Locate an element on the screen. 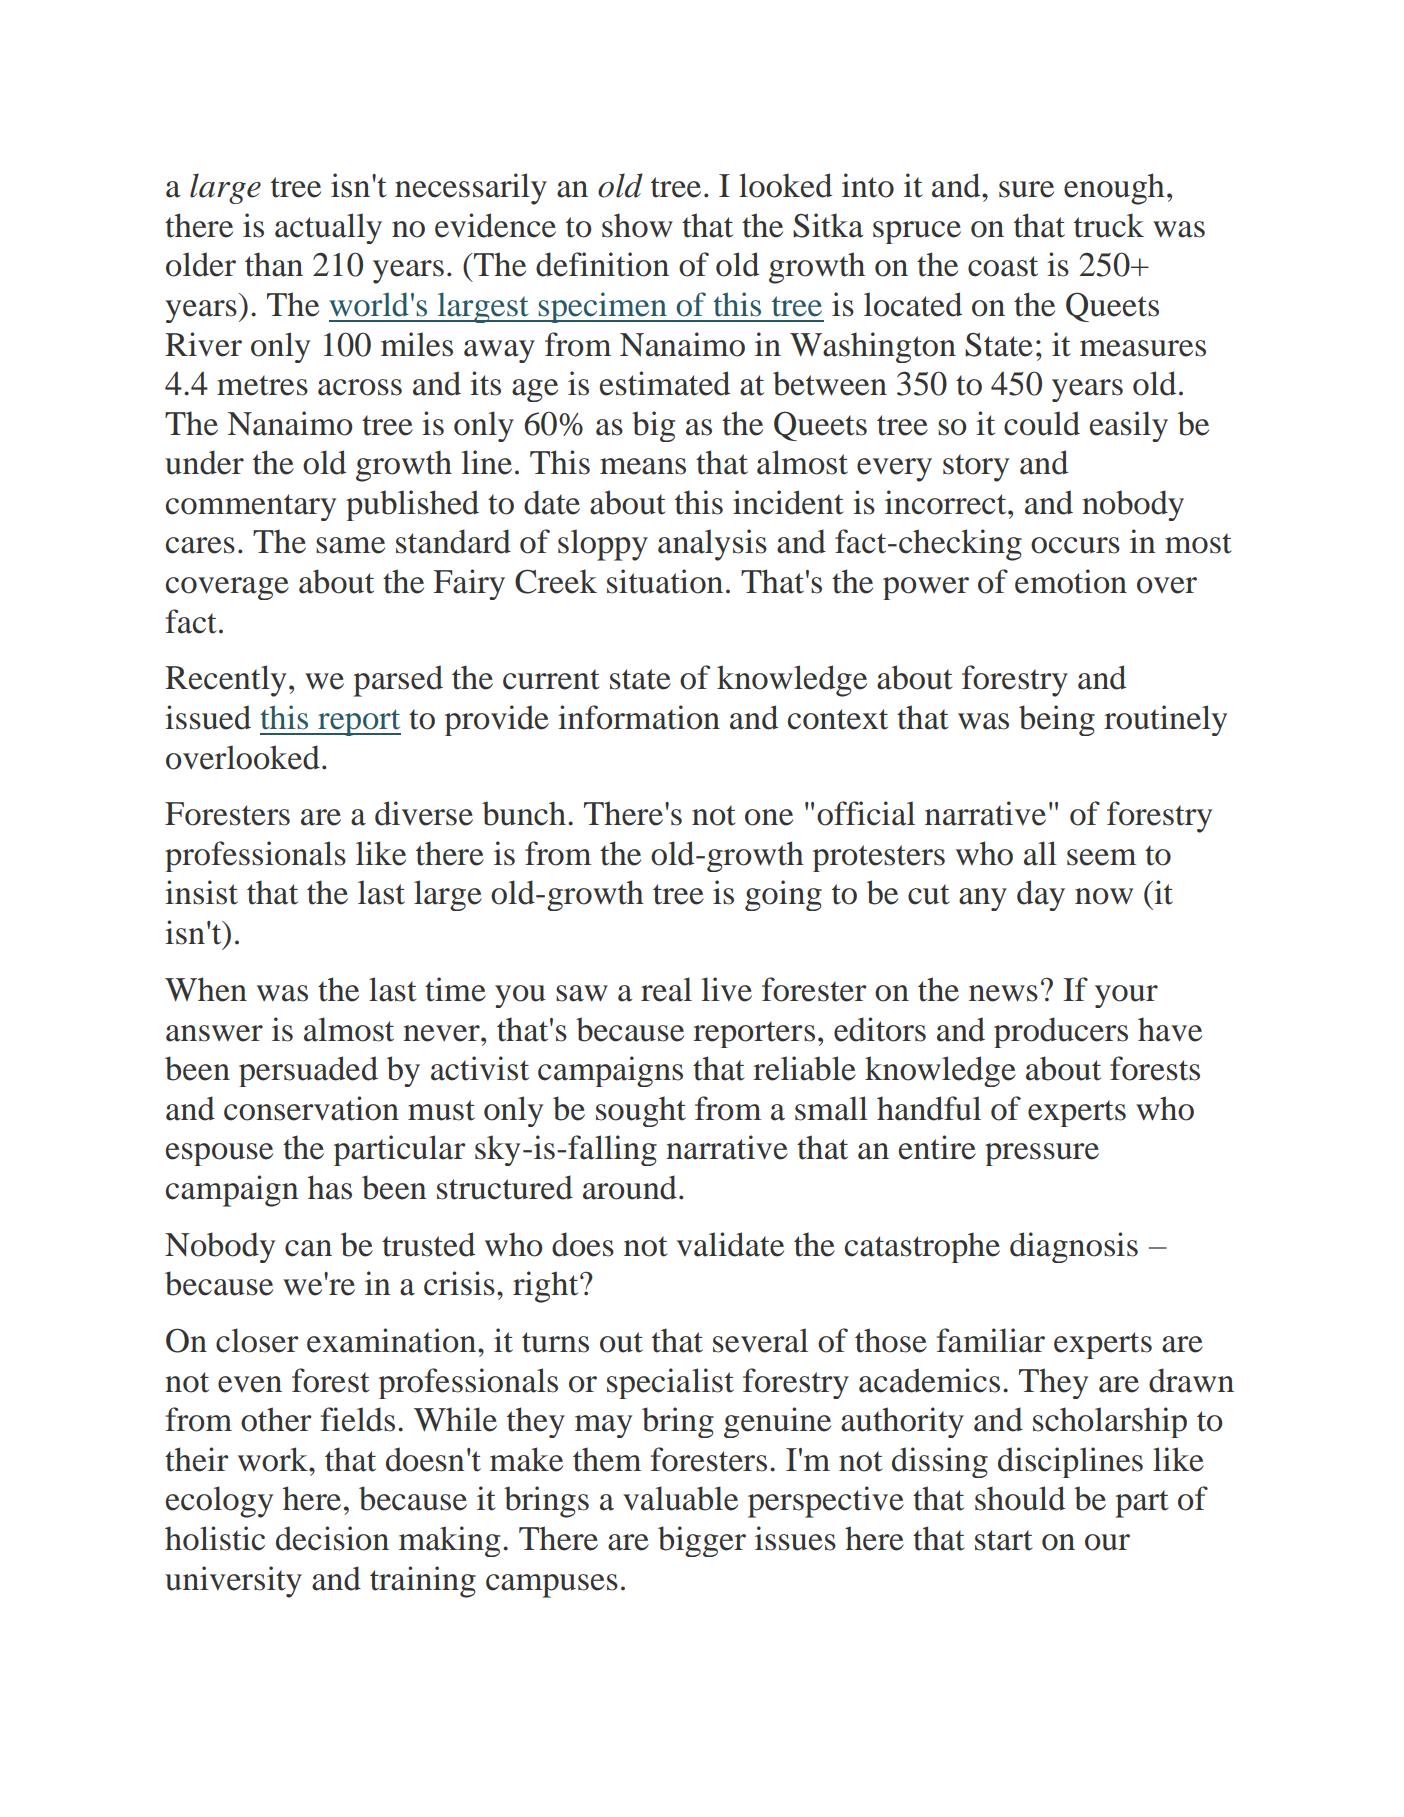  sought is located at coordinates (641, 1111).
